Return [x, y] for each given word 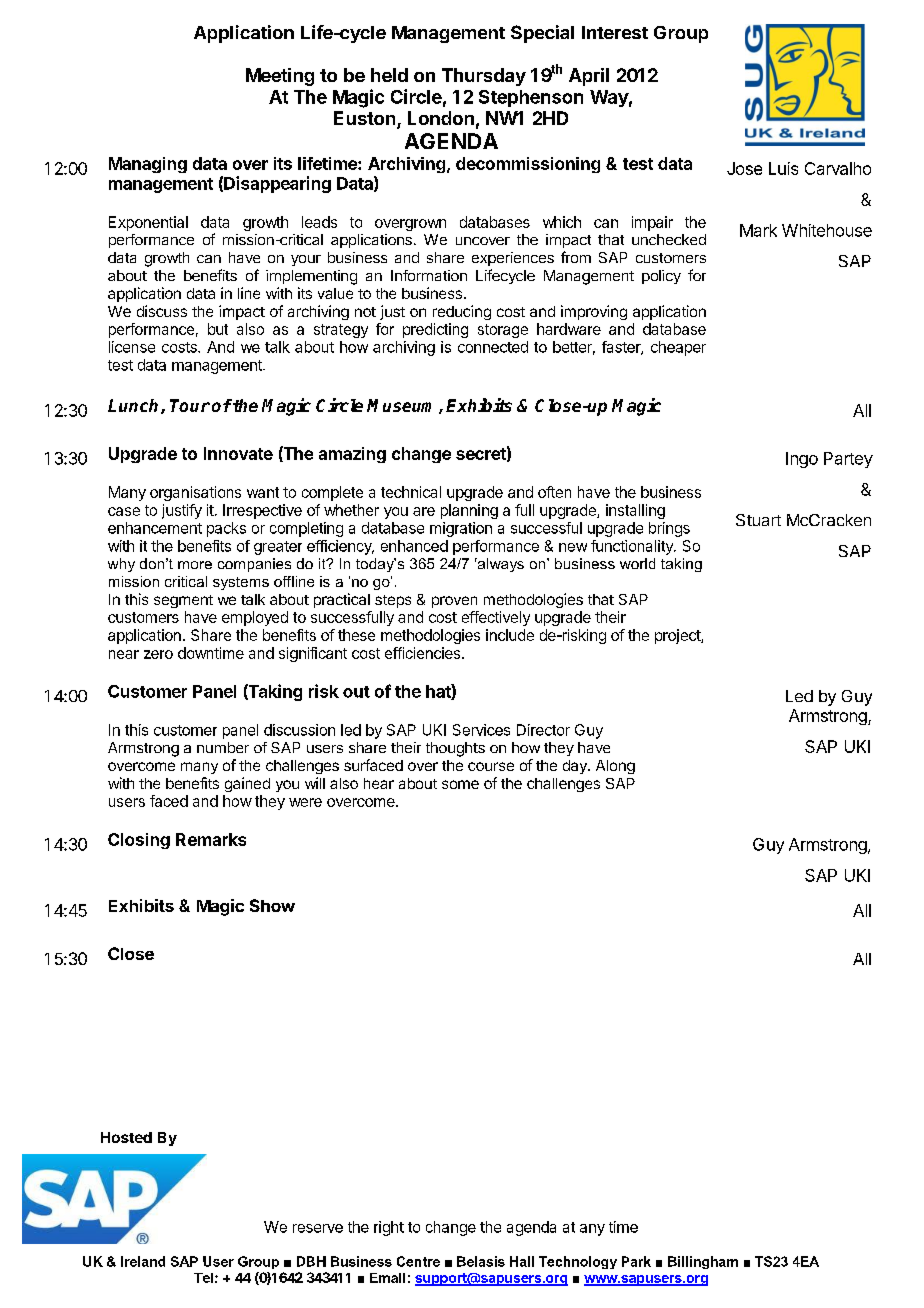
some [460, 784]
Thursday [484, 77]
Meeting [280, 77]
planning [469, 511]
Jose [744, 168]
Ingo [802, 460]
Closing [139, 841]
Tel [203, 1278]
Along [615, 767]
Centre [418, 1261]
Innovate [238, 453]
